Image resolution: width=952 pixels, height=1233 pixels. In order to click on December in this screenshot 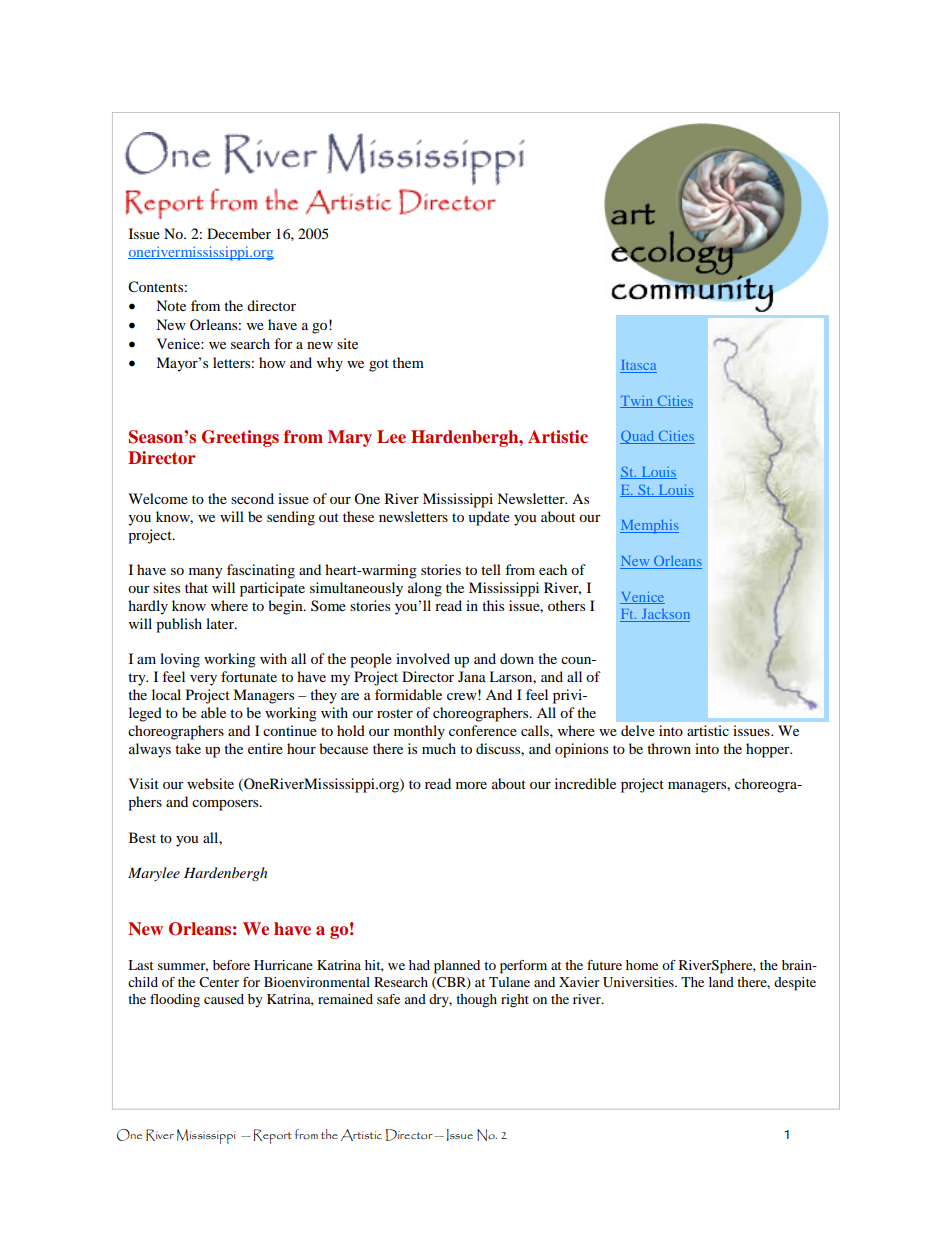, I will do `click(239, 233)`.
